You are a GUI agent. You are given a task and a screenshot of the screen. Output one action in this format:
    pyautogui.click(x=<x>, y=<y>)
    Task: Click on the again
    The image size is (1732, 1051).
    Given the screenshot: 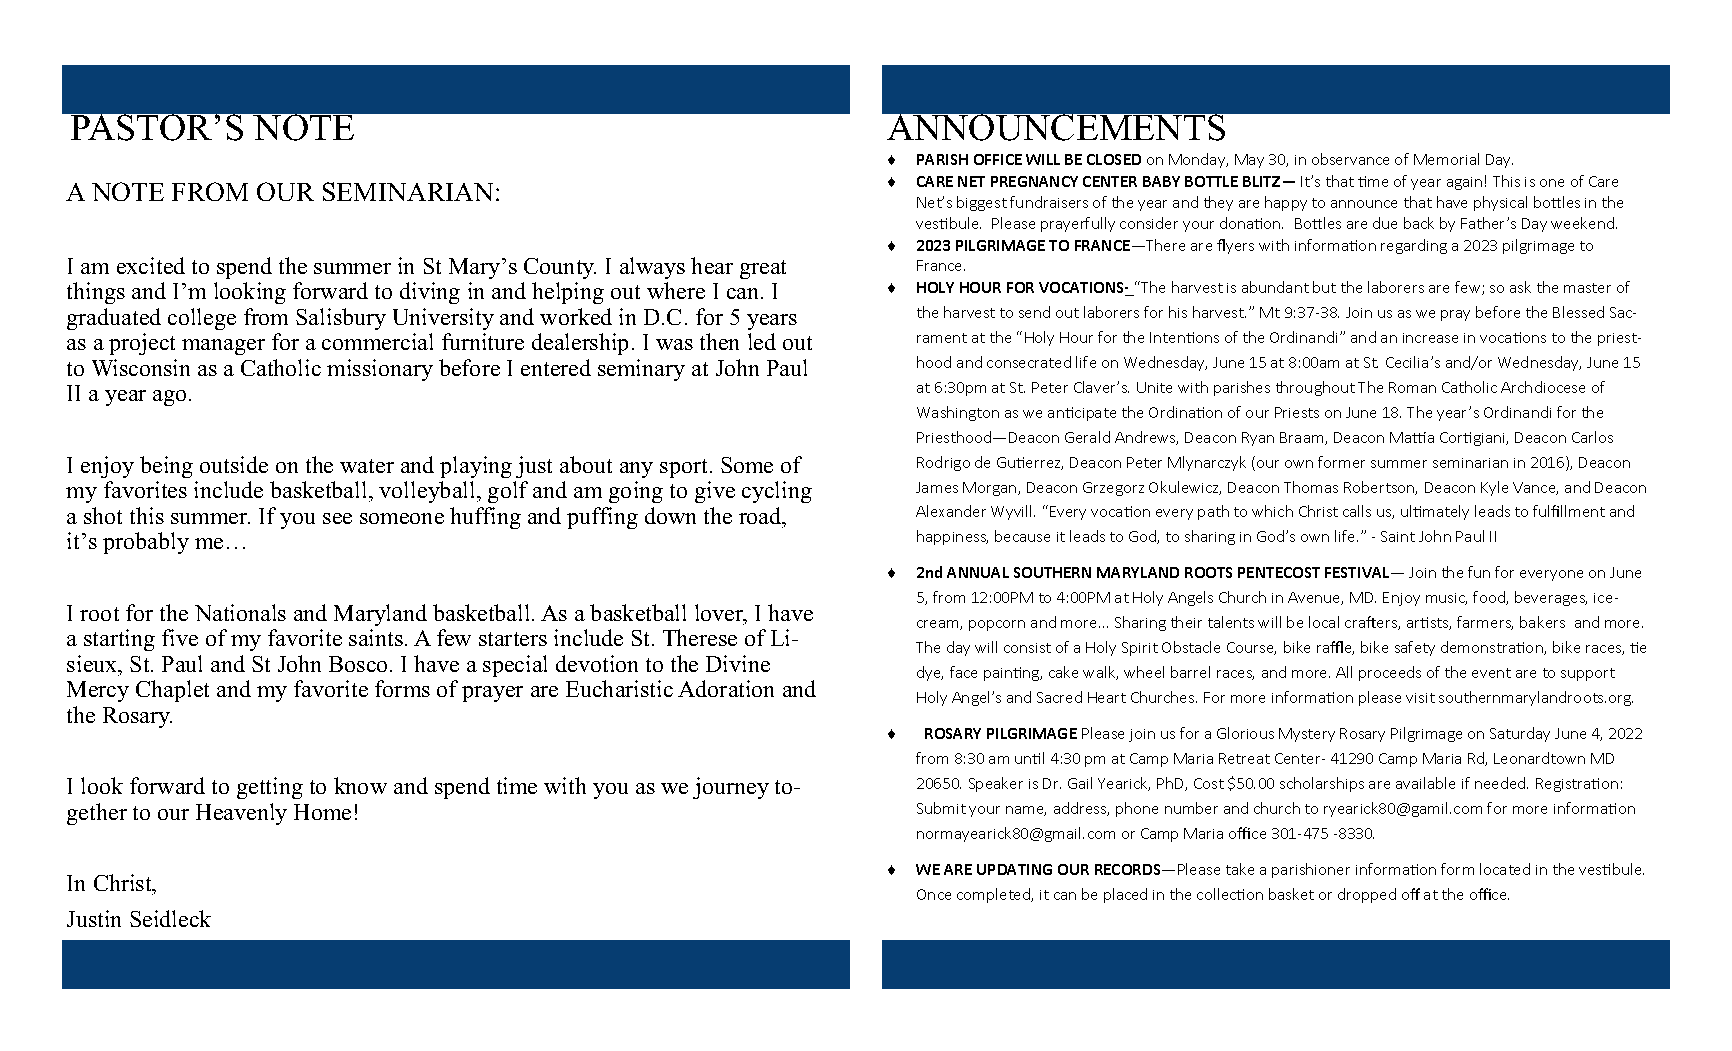 What is the action you would take?
    pyautogui.click(x=1464, y=183)
